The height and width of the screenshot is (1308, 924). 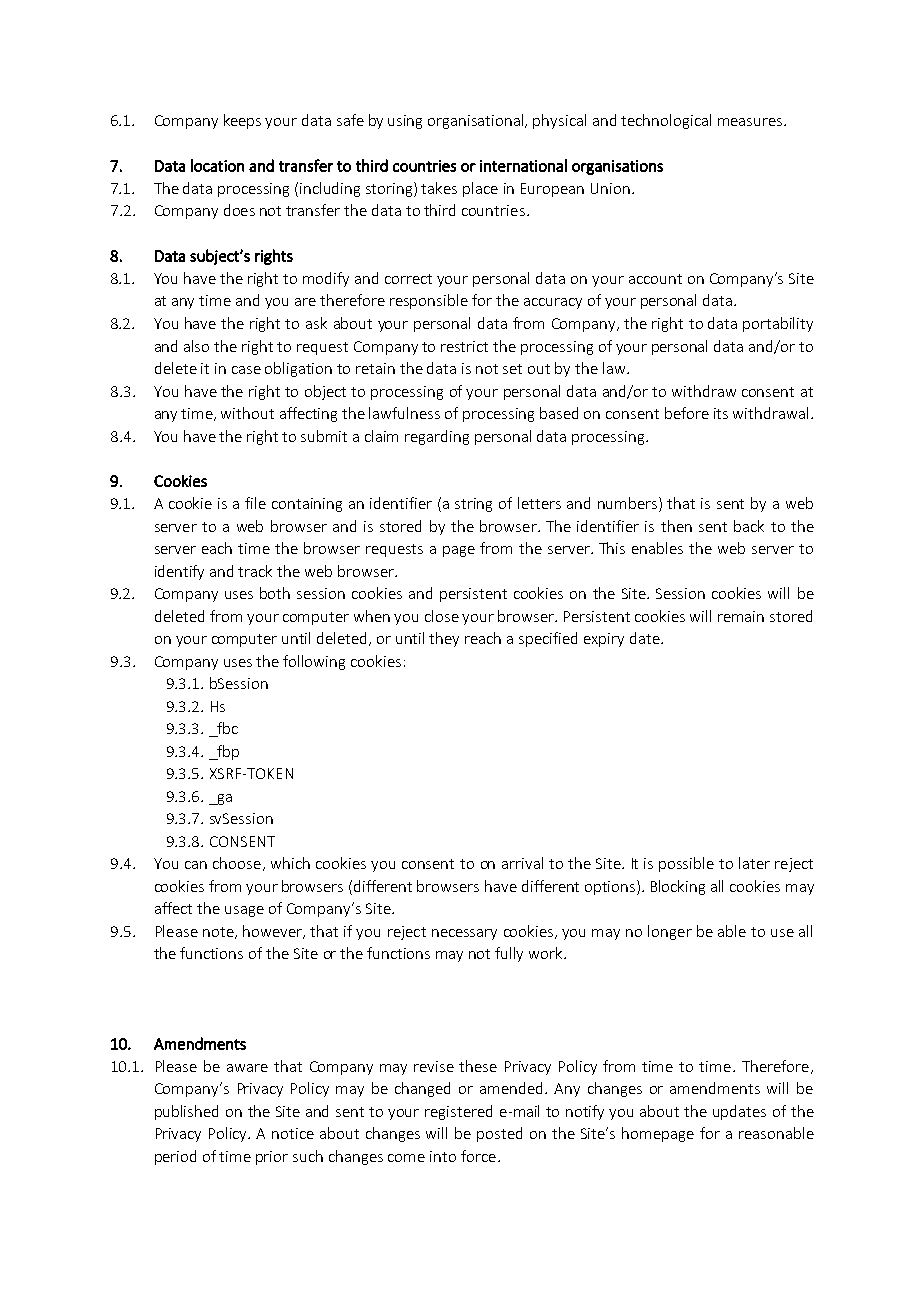 I want to click on then, so click(x=676, y=526).
